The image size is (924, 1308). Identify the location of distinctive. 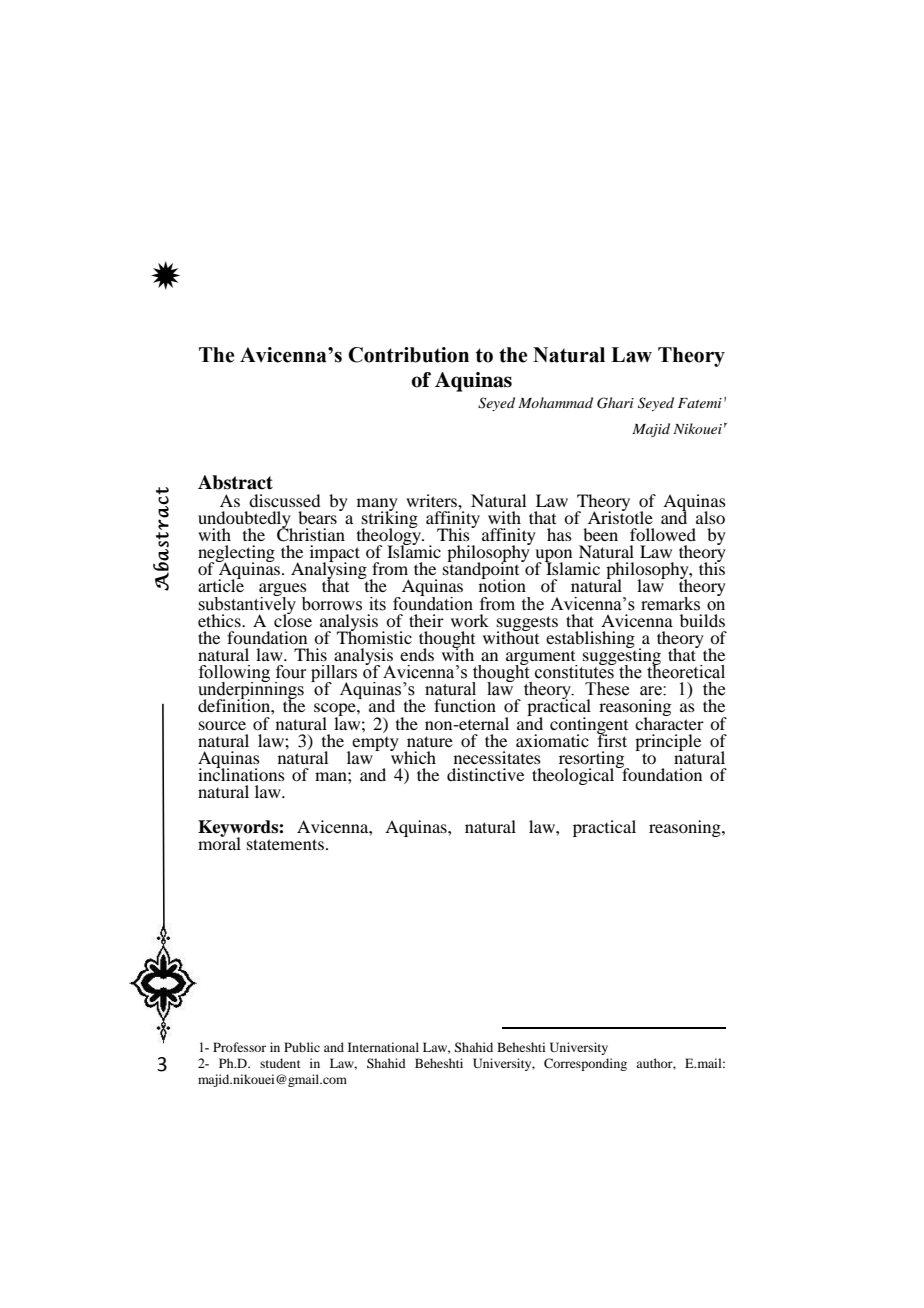
(485, 774).
